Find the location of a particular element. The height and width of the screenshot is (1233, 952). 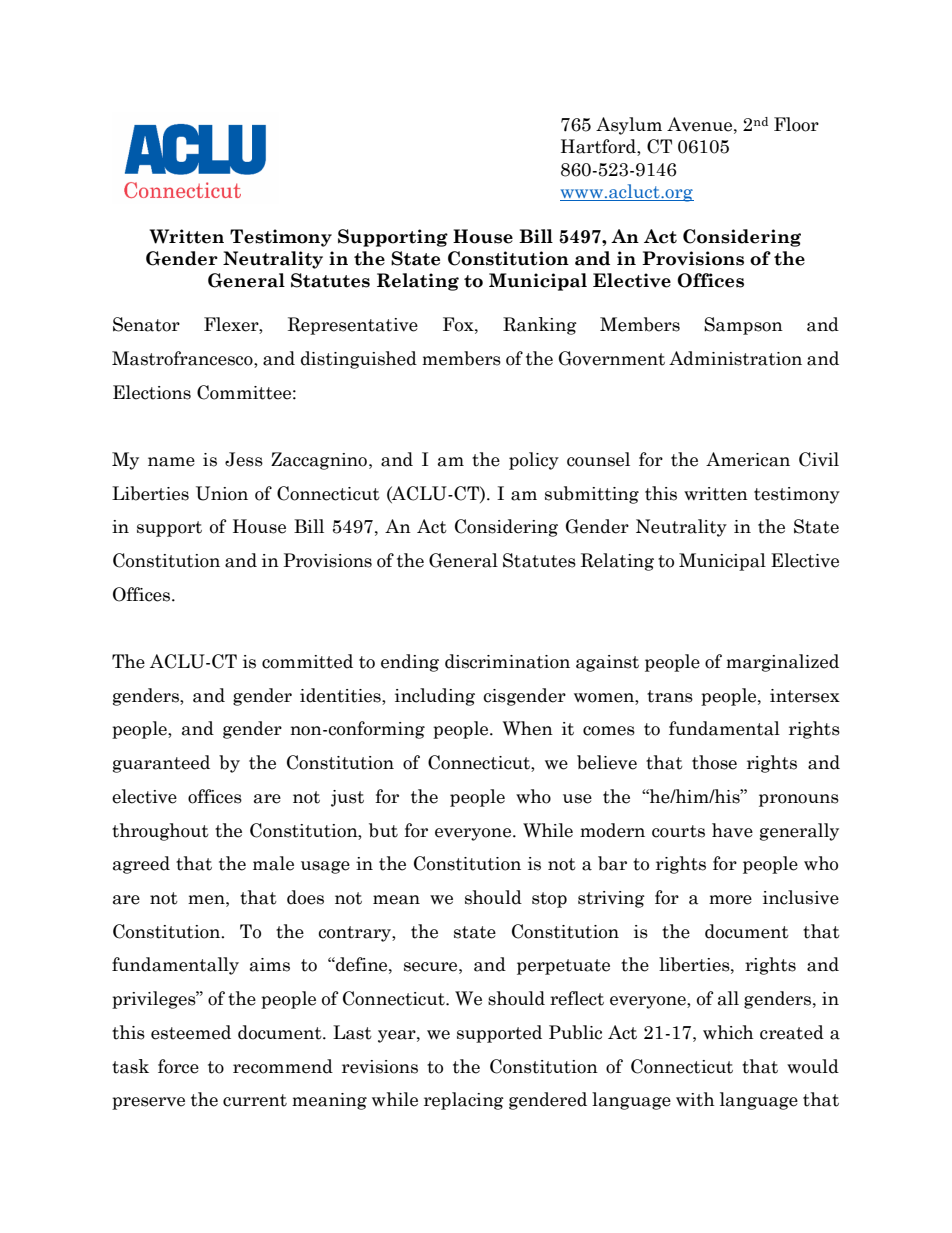

force is located at coordinates (178, 1066).
